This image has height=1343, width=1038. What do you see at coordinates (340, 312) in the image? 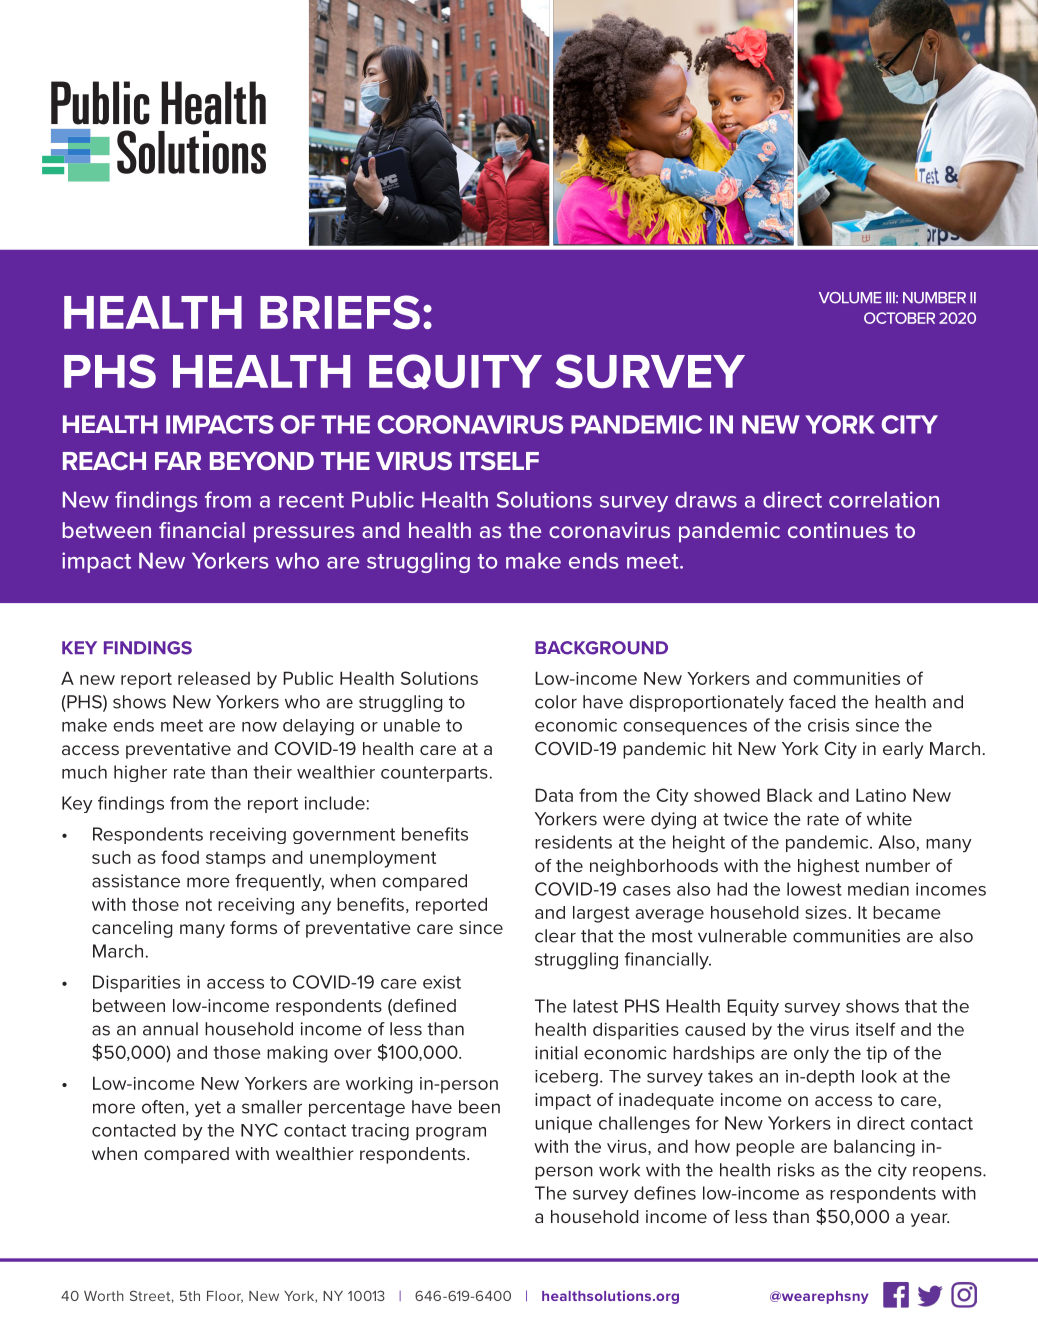
I see `BRIEFS` at bounding box center [340, 312].
